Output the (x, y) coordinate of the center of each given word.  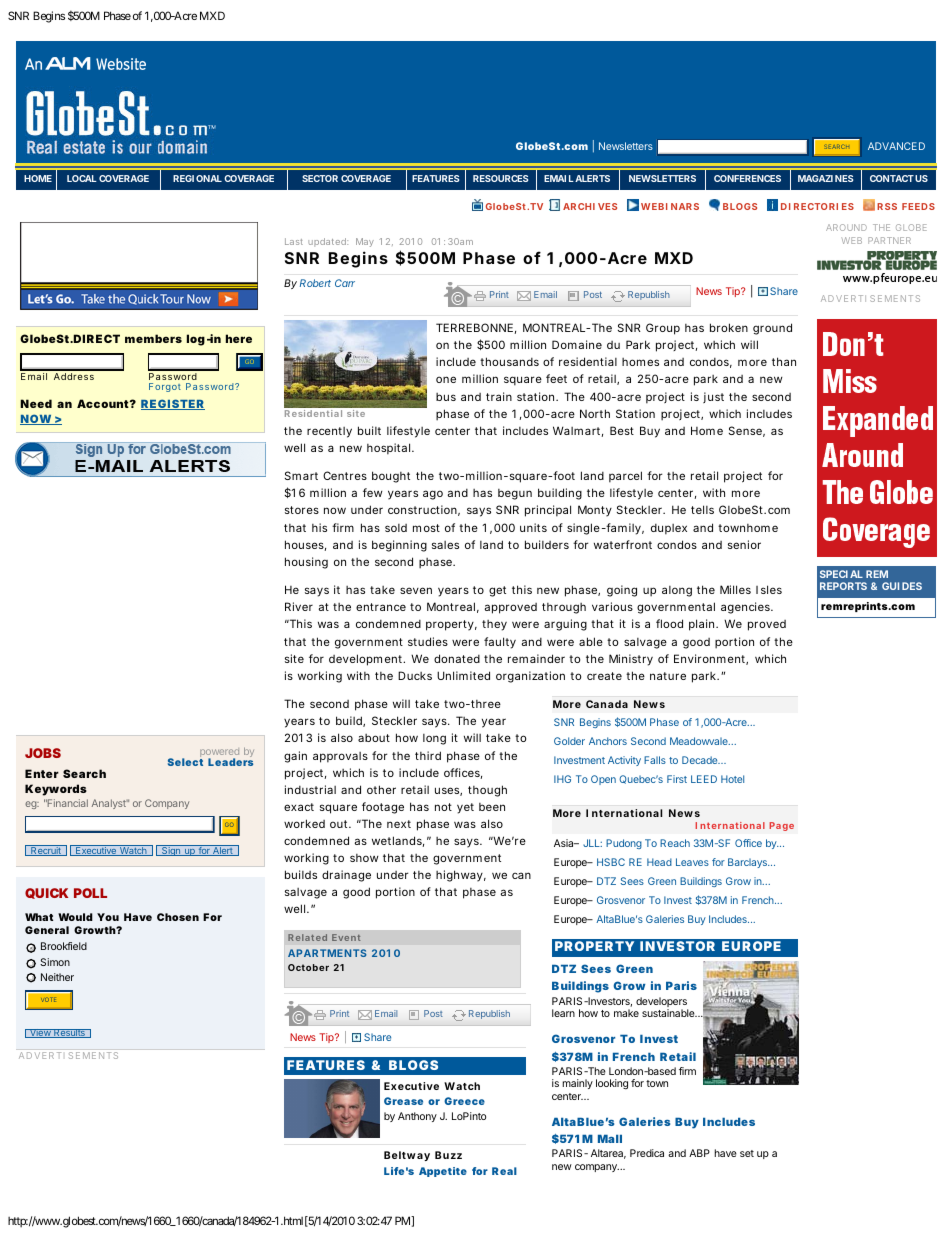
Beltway (407, 1156)
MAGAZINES (825, 178)
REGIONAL (197, 178)
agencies (746, 608)
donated (457, 658)
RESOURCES (500, 178)
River (299, 606)
